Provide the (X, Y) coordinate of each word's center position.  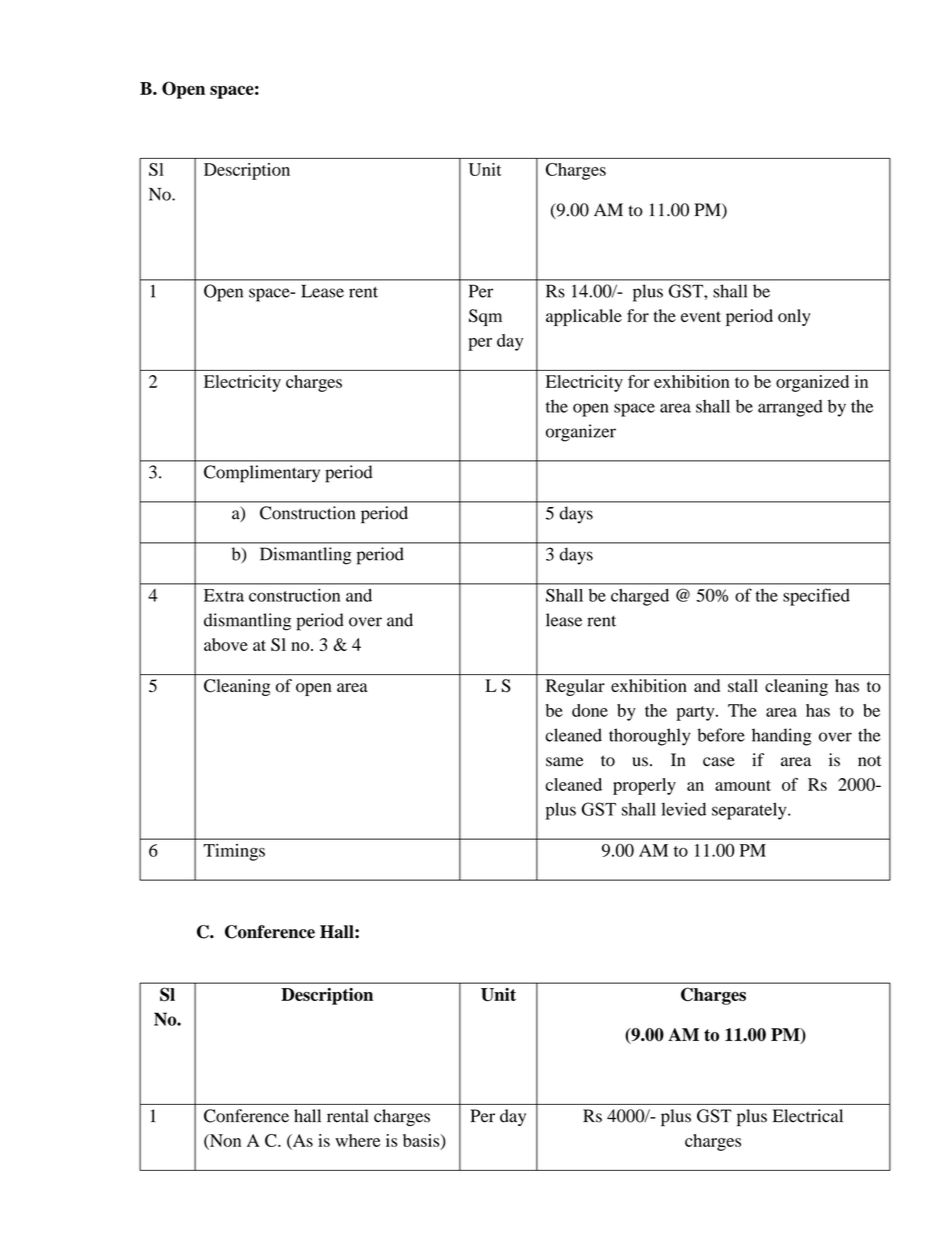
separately (750, 811)
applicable (584, 317)
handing (782, 737)
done (590, 710)
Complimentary (262, 474)
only (794, 317)
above (226, 644)
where (357, 1140)
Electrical (808, 1116)
